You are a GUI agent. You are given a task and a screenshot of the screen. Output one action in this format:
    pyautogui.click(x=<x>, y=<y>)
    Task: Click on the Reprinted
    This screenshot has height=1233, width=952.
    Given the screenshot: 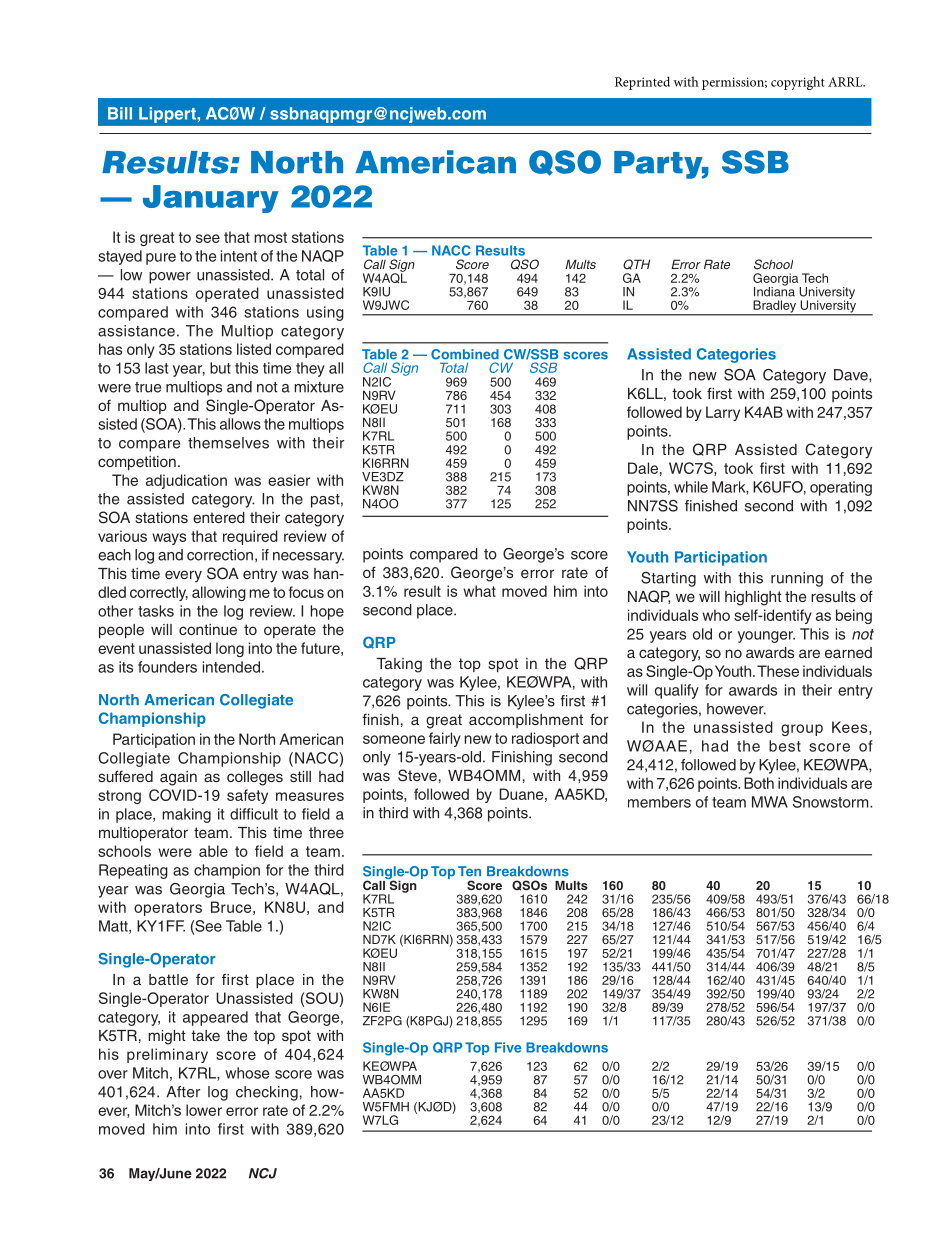 What is the action you would take?
    pyautogui.click(x=642, y=83)
